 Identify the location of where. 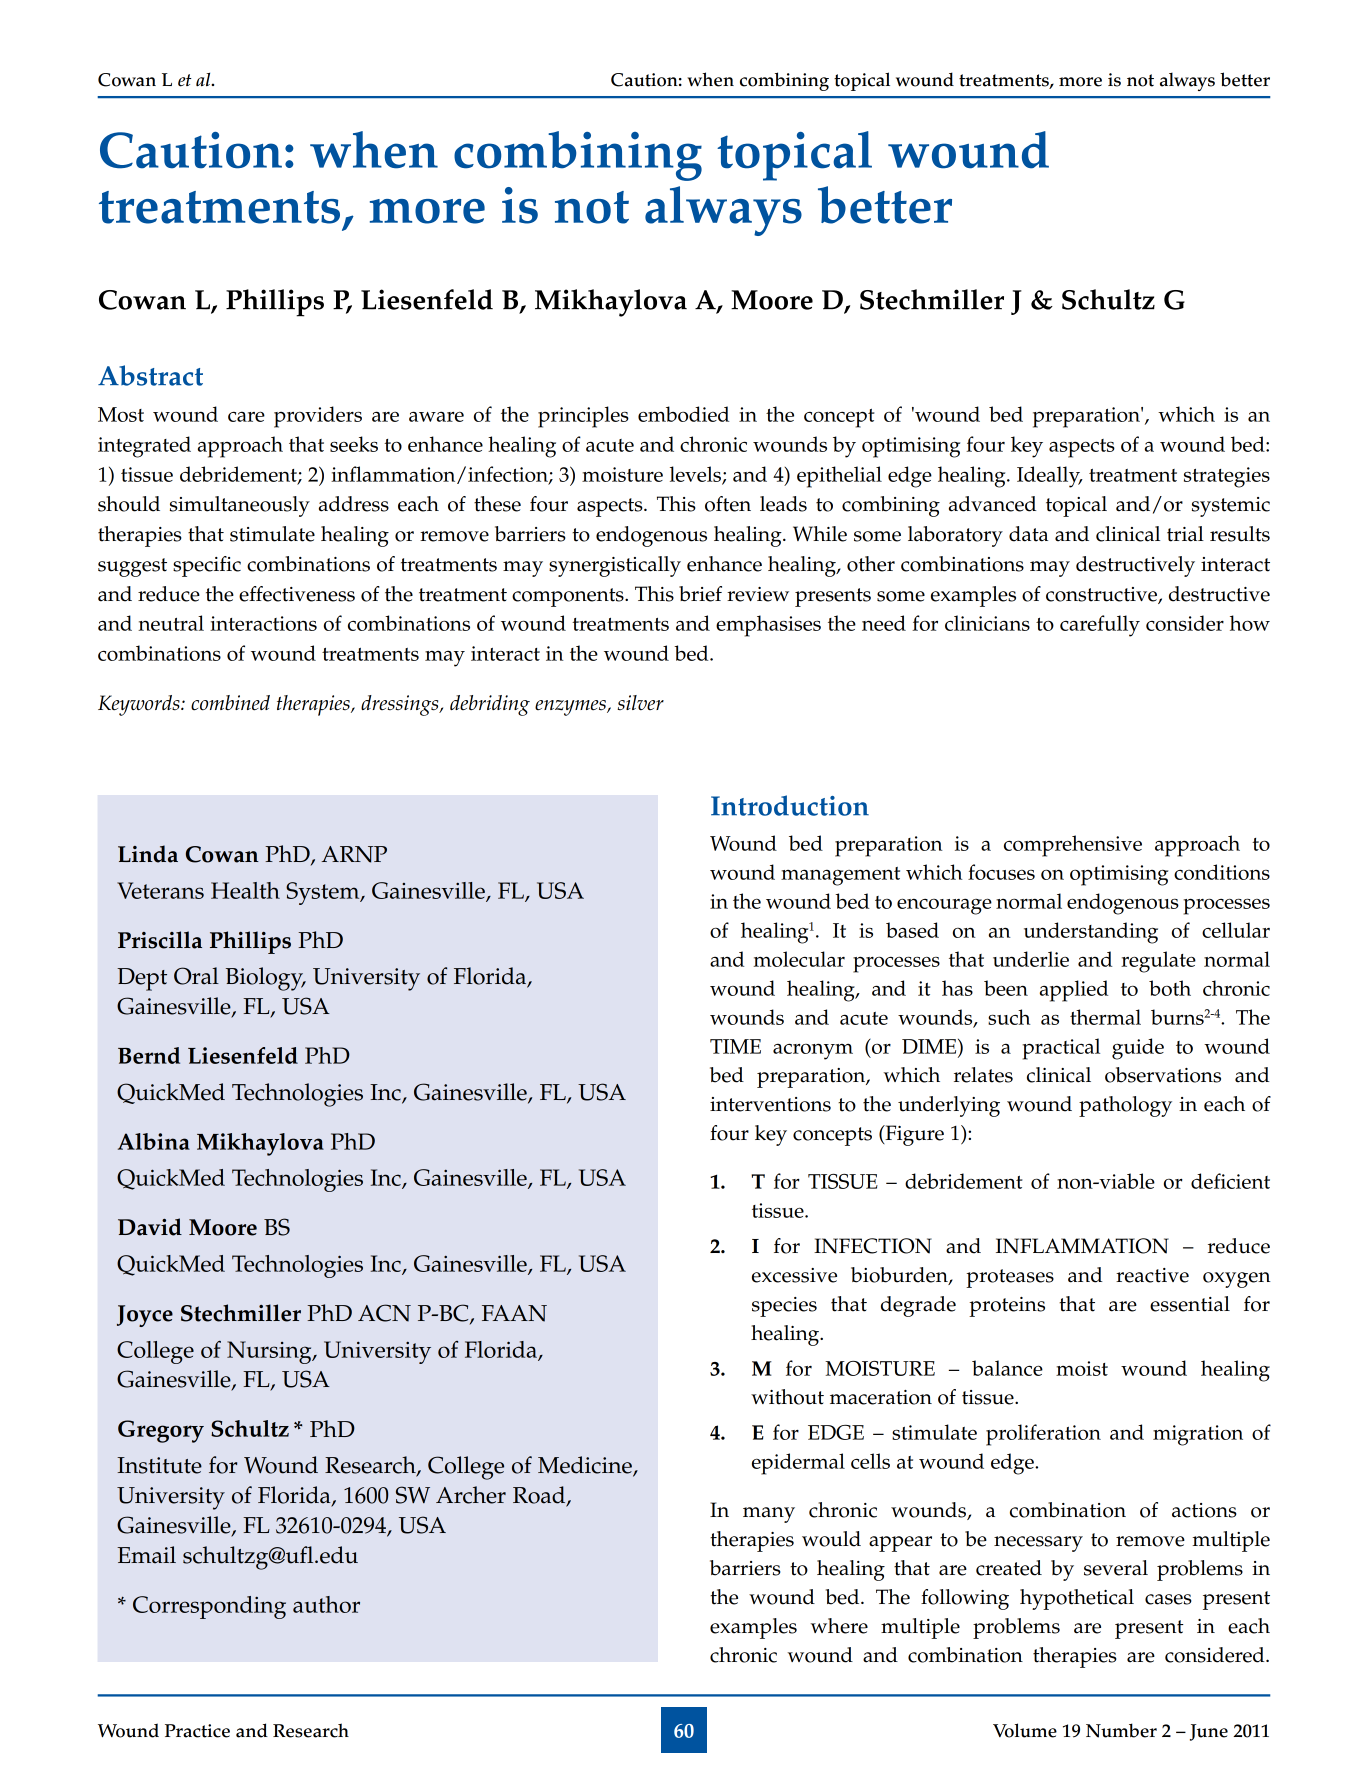
(839, 1626).
